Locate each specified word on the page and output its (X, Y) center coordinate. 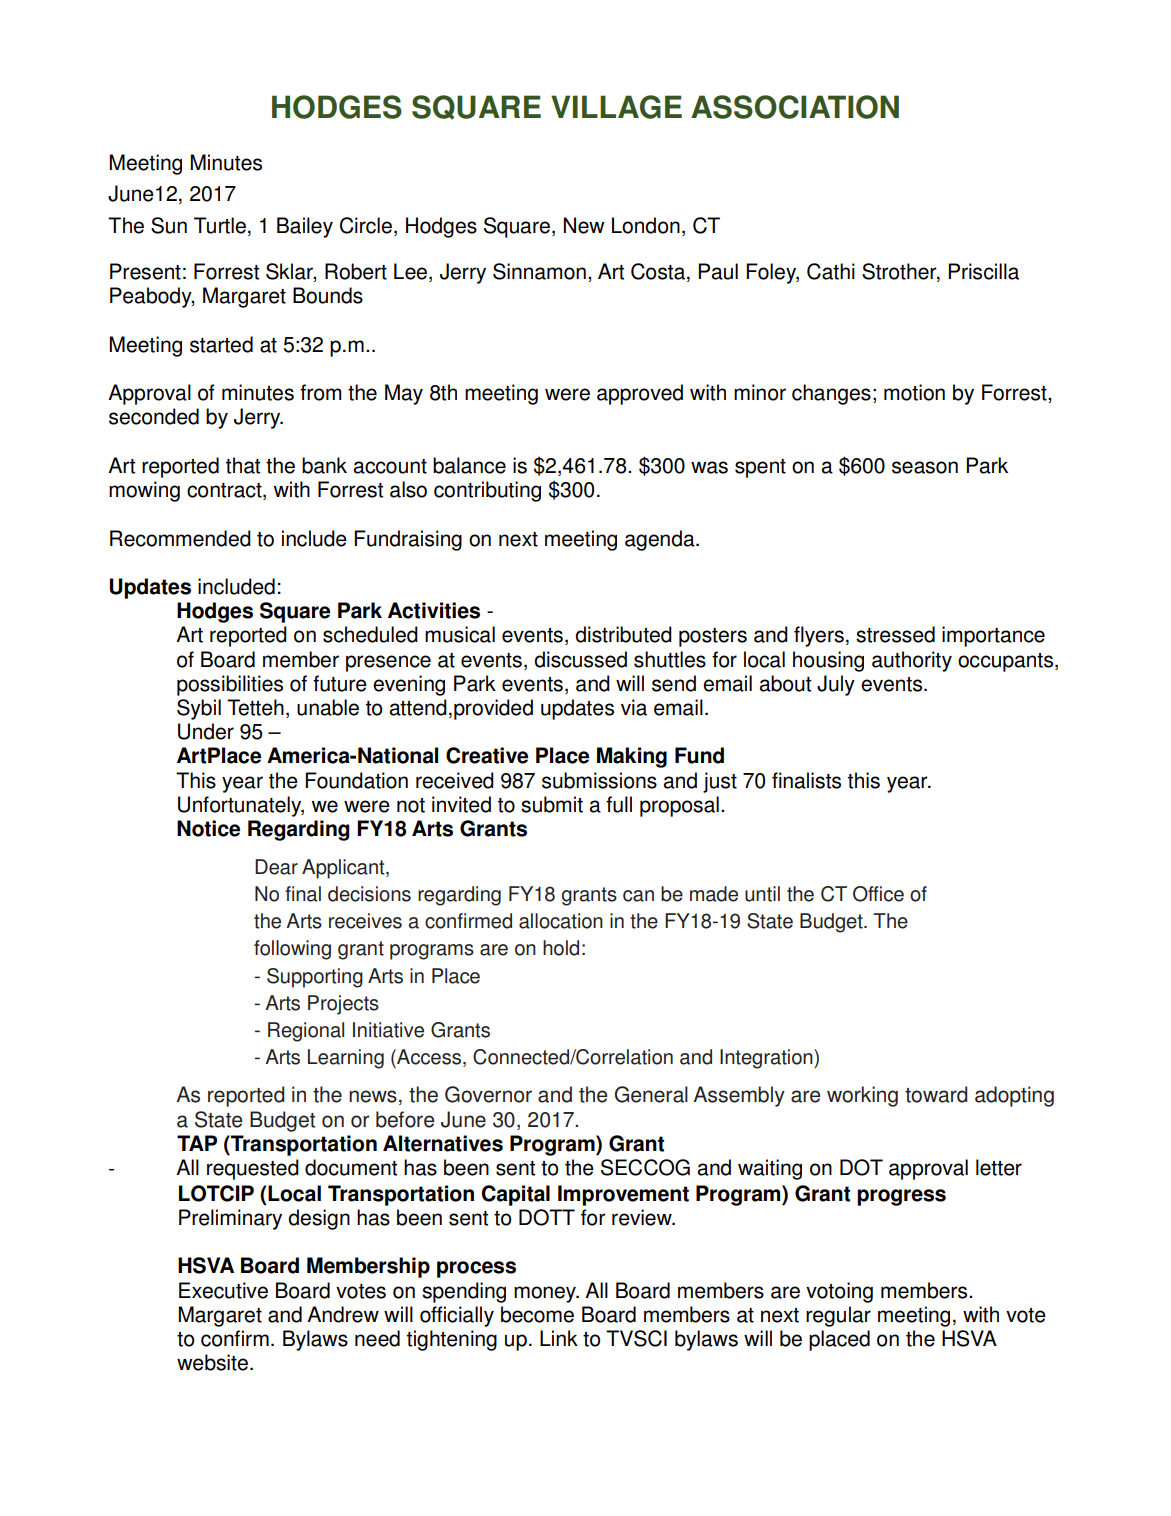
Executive (223, 1290)
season (925, 467)
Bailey (305, 227)
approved (640, 394)
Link (559, 1338)
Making (632, 757)
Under (206, 731)
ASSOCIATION (795, 107)
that (243, 465)
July (836, 685)
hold (561, 948)
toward (936, 1094)
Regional (306, 1032)
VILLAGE (616, 107)
